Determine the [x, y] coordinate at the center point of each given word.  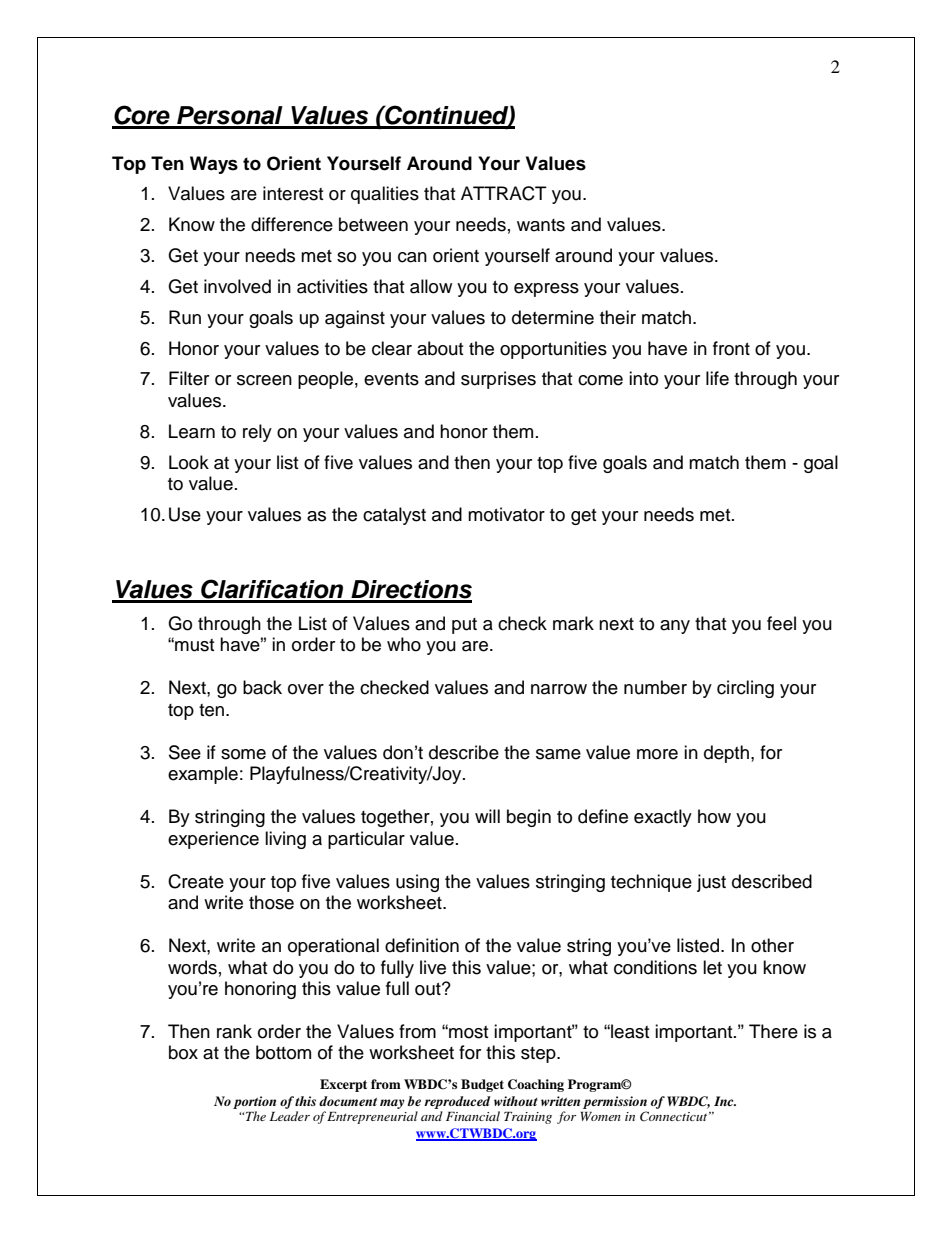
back [262, 687]
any [675, 627]
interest [293, 193]
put [464, 626]
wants [541, 225]
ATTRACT [504, 193]
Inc [725, 1101]
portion [254, 1102]
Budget [482, 1085]
